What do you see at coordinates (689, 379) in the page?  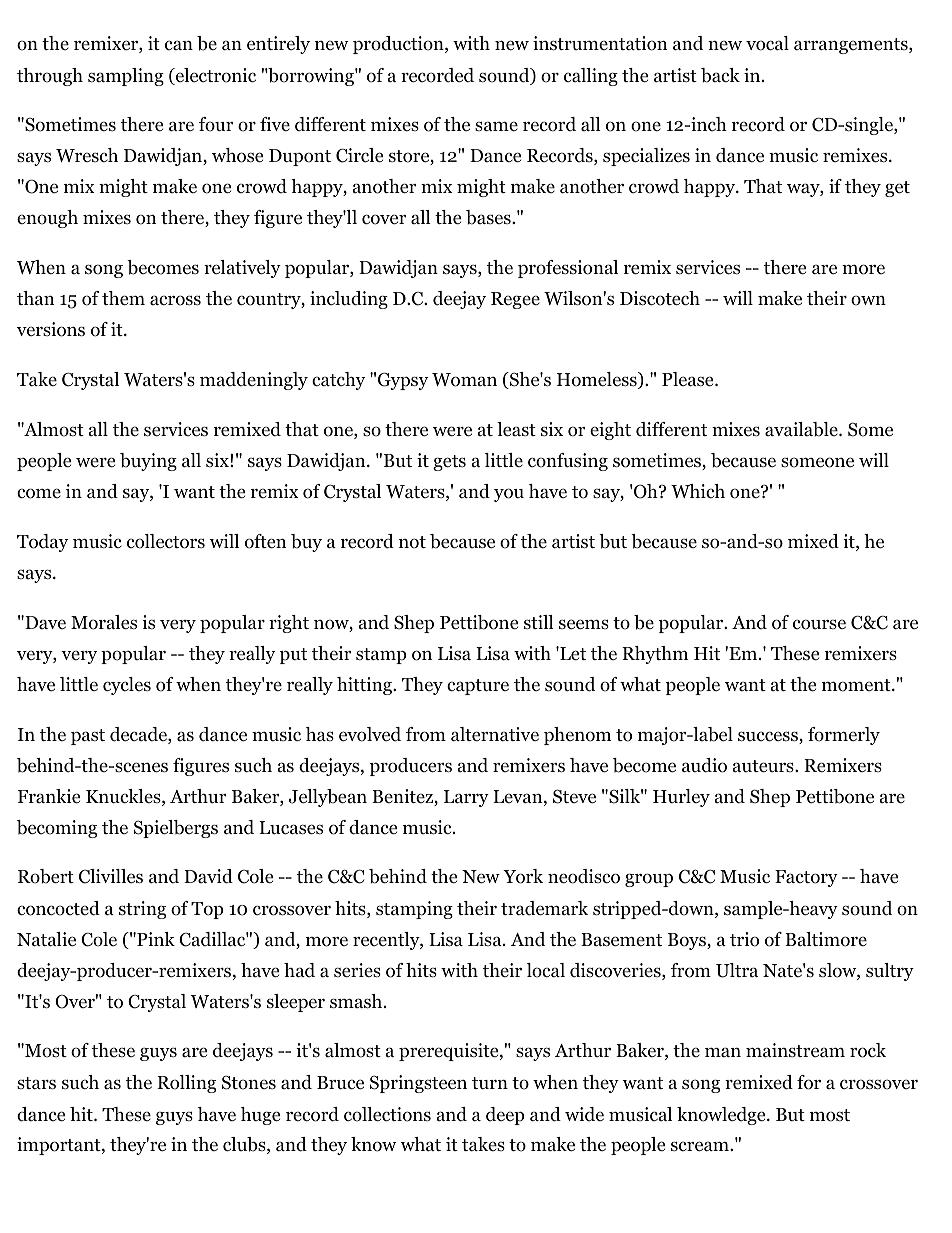 I see `Please` at bounding box center [689, 379].
